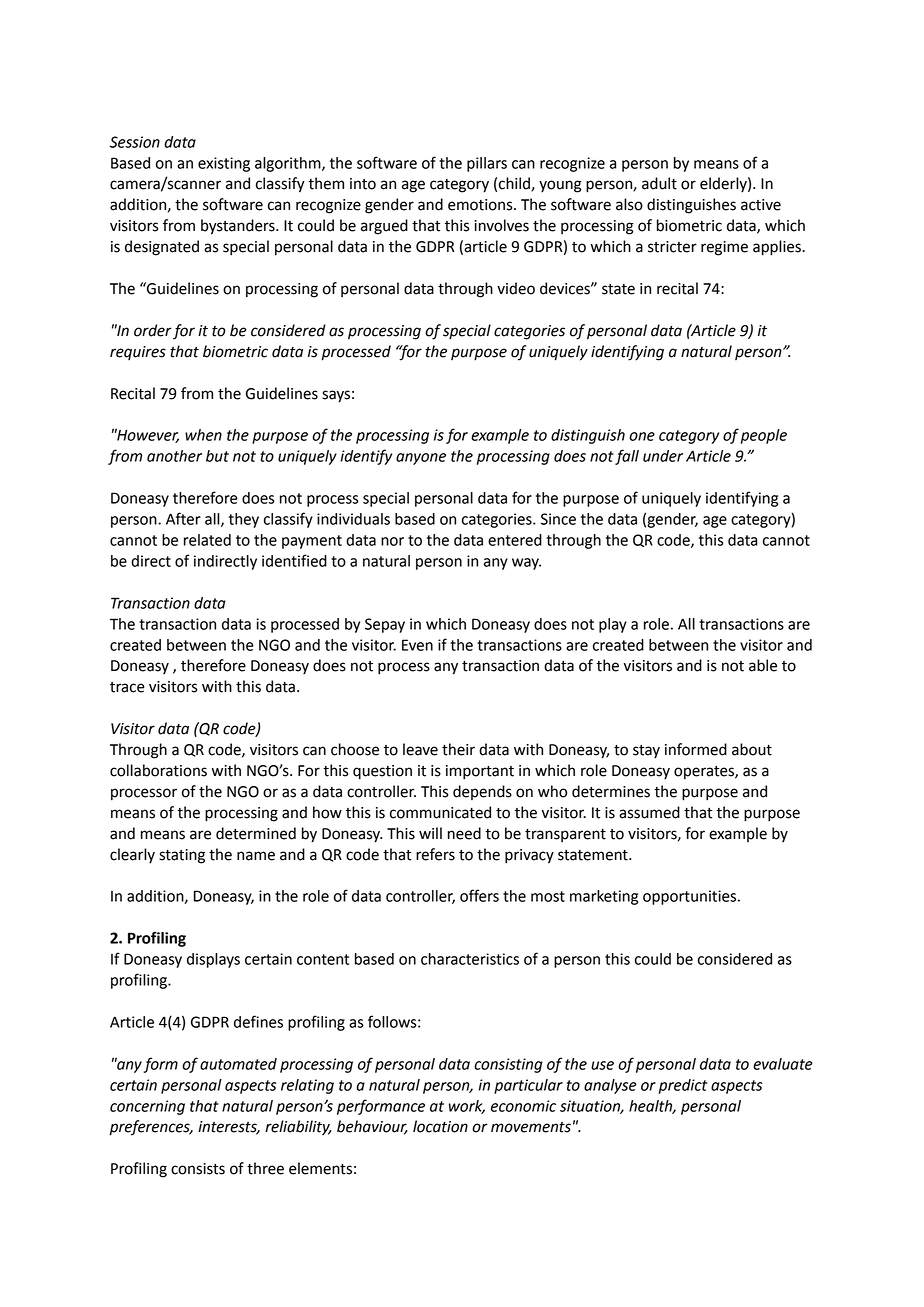 Image resolution: width=924 pixels, height=1307 pixels. Describe the element at coordinates (763, 665) in the screenshot. I see `able` at that location.
